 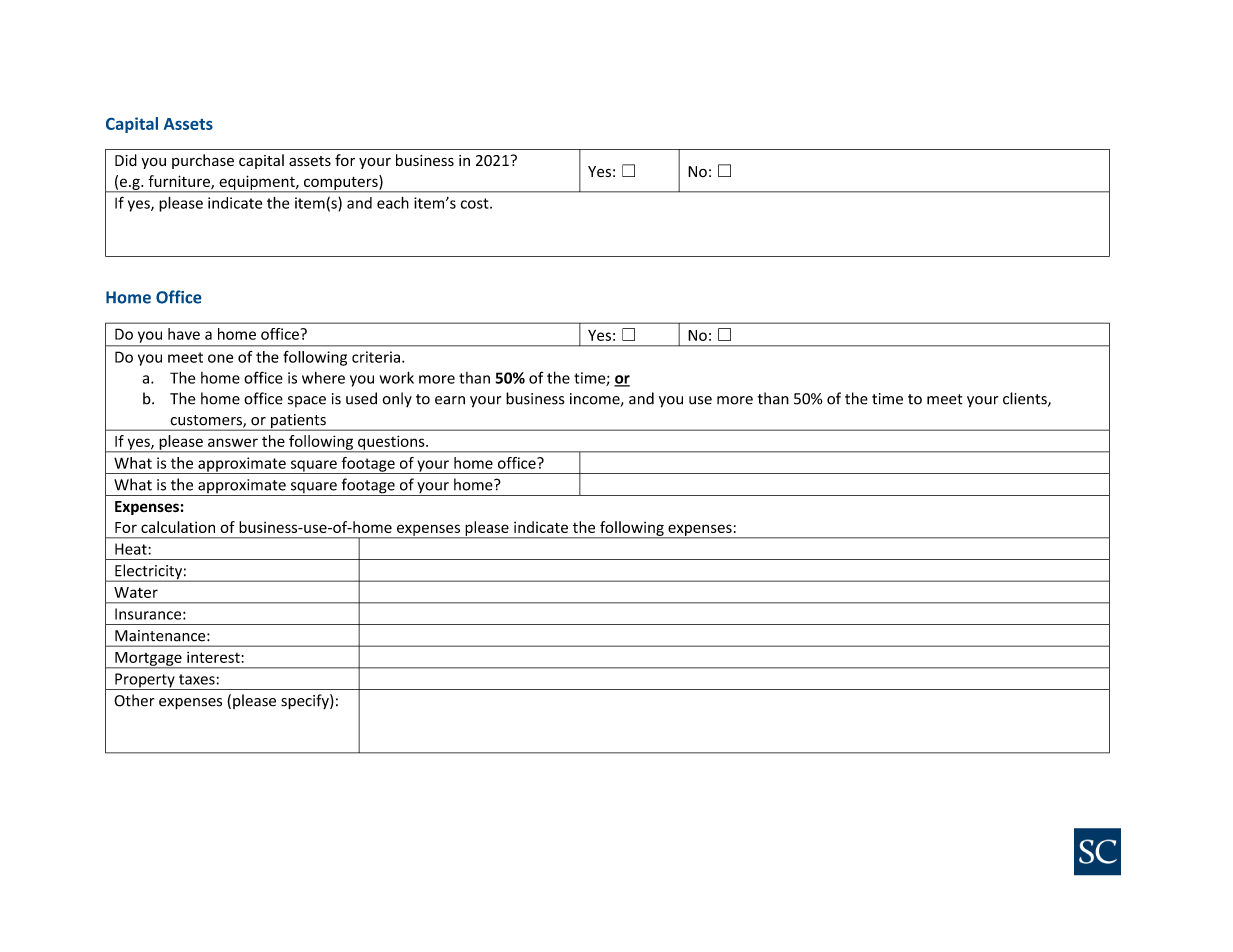 What do you see at coordinates (145, 681) in the document?
I see `Property` at bounding box center [145, 681].
